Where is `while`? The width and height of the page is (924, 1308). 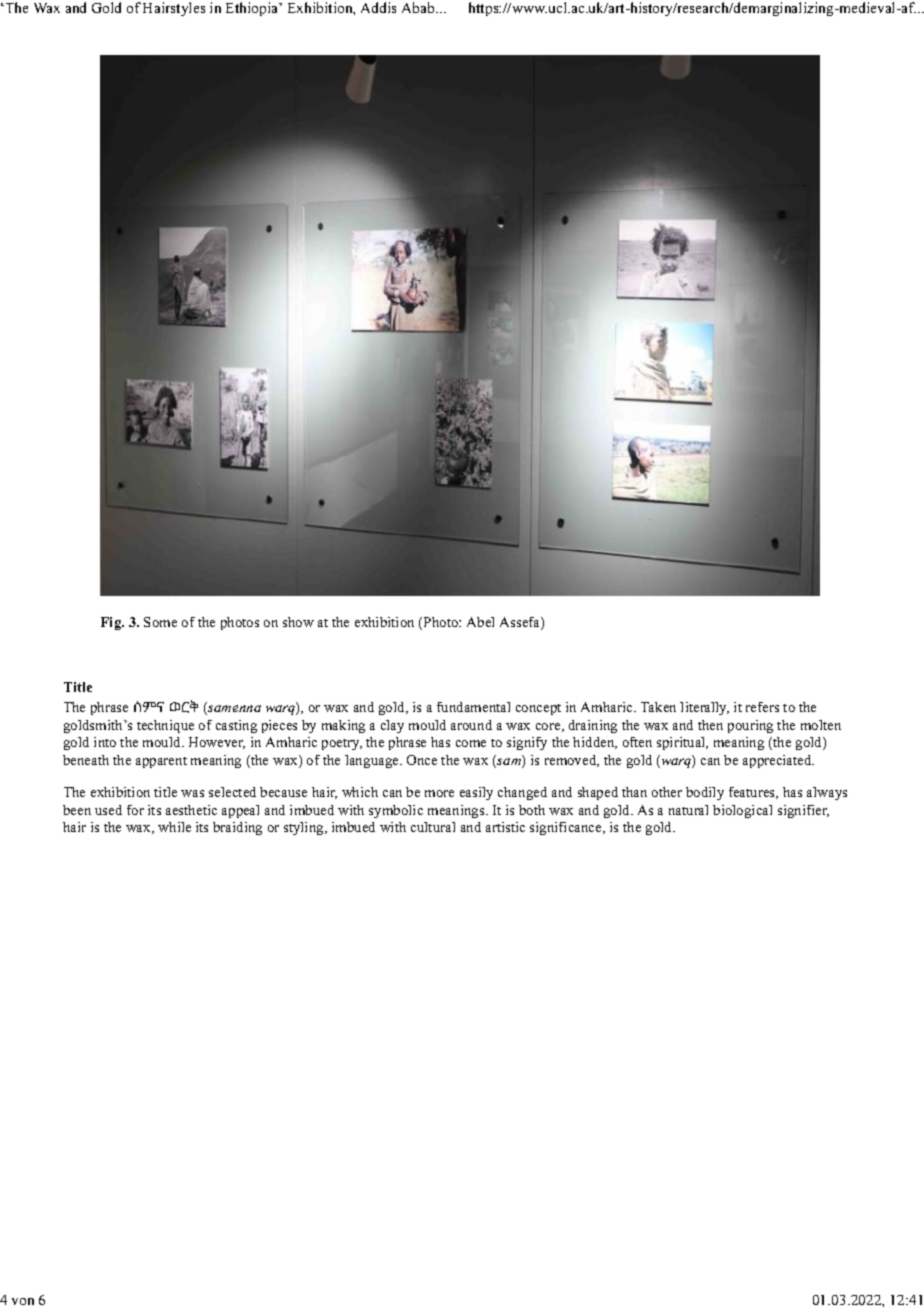
while is located at coordinates (174, 827).
